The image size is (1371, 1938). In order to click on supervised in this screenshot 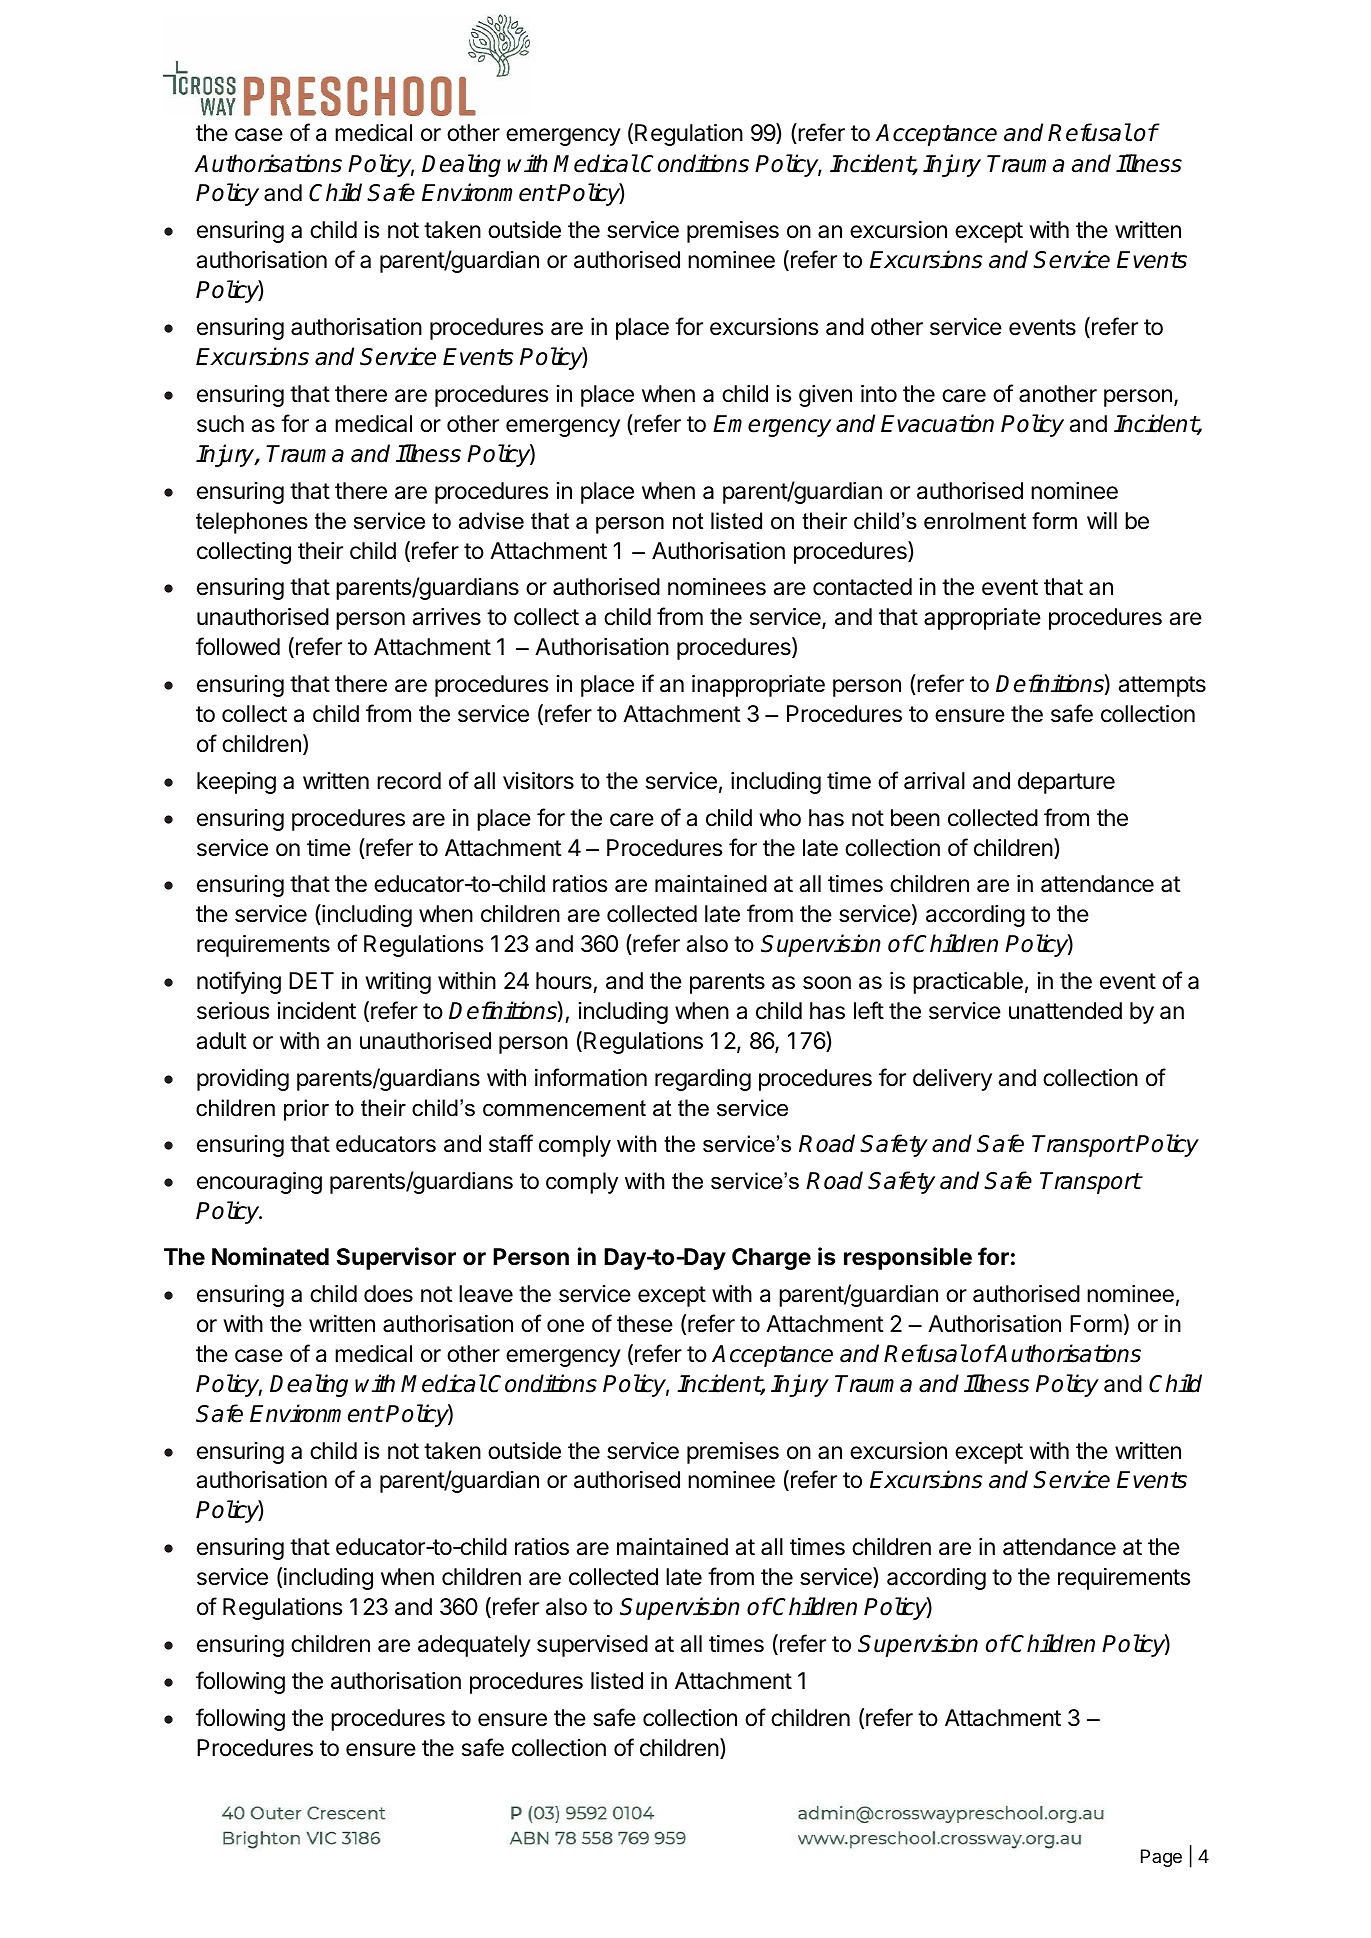, I will do `click(592, 1646)`.
